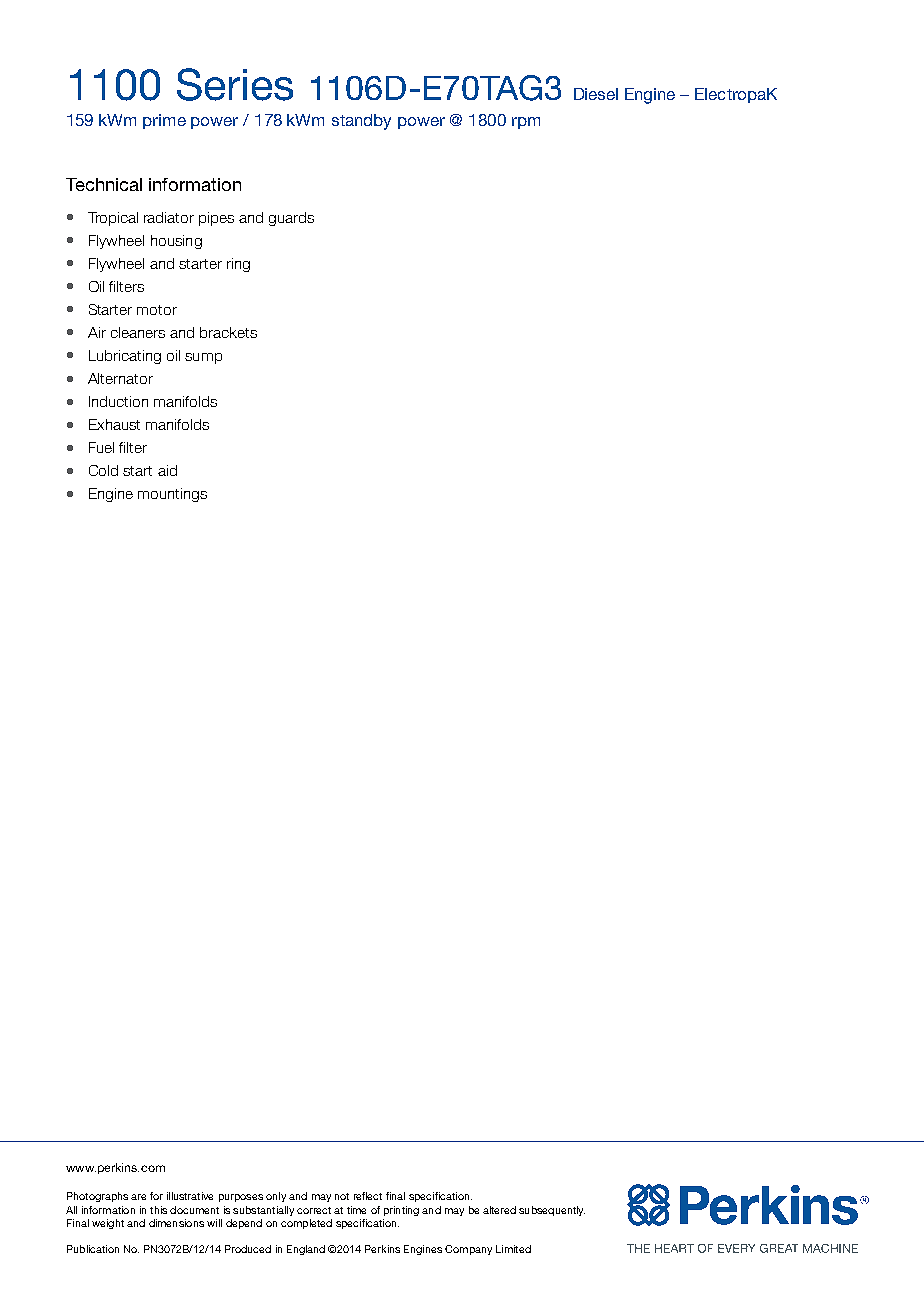 Image resolution: width=924 pixels, height=1308 pixels. What do you see at coordinates (203, 358) in the screenshot?
I see `sump` at bounding box center [203, 358].
